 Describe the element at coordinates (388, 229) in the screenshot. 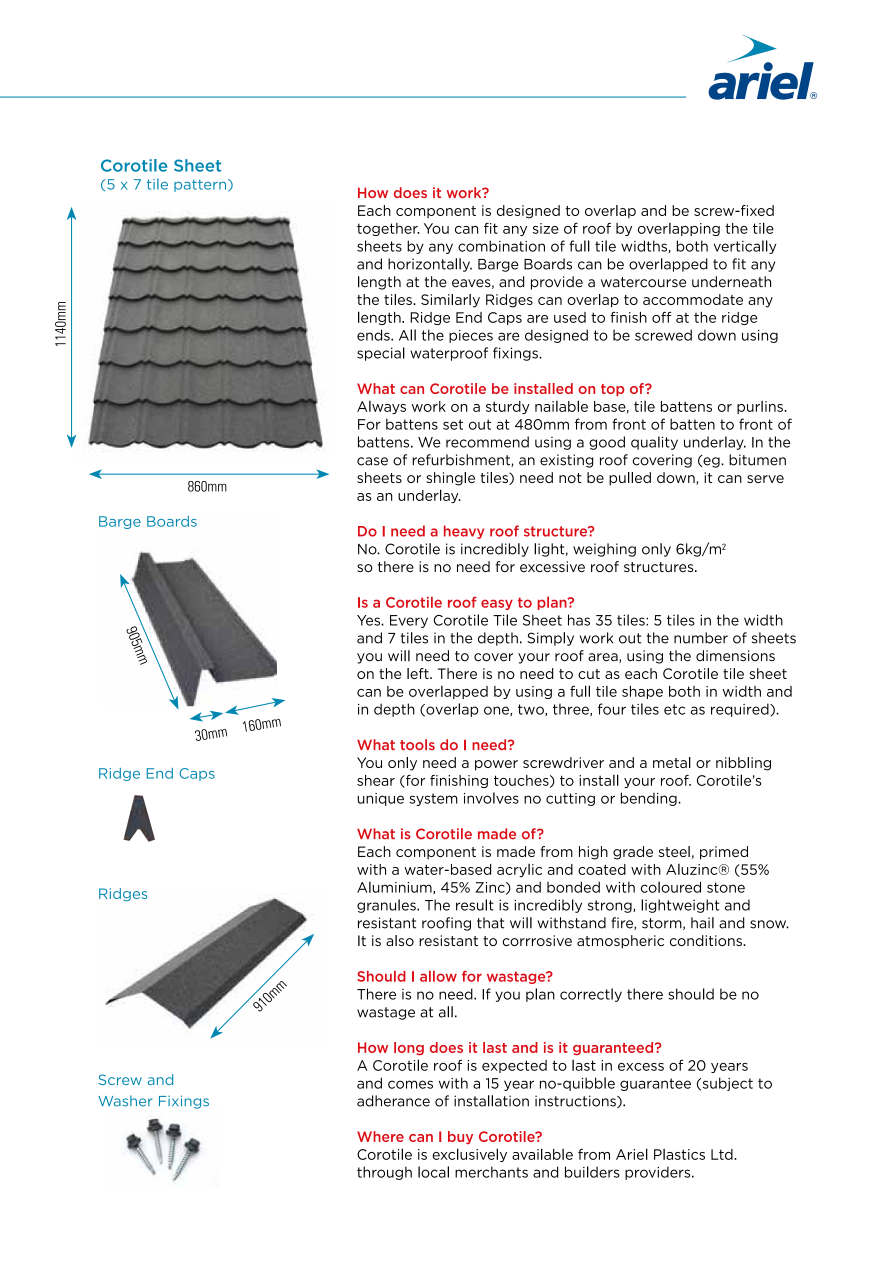

I see `together` at that location.
